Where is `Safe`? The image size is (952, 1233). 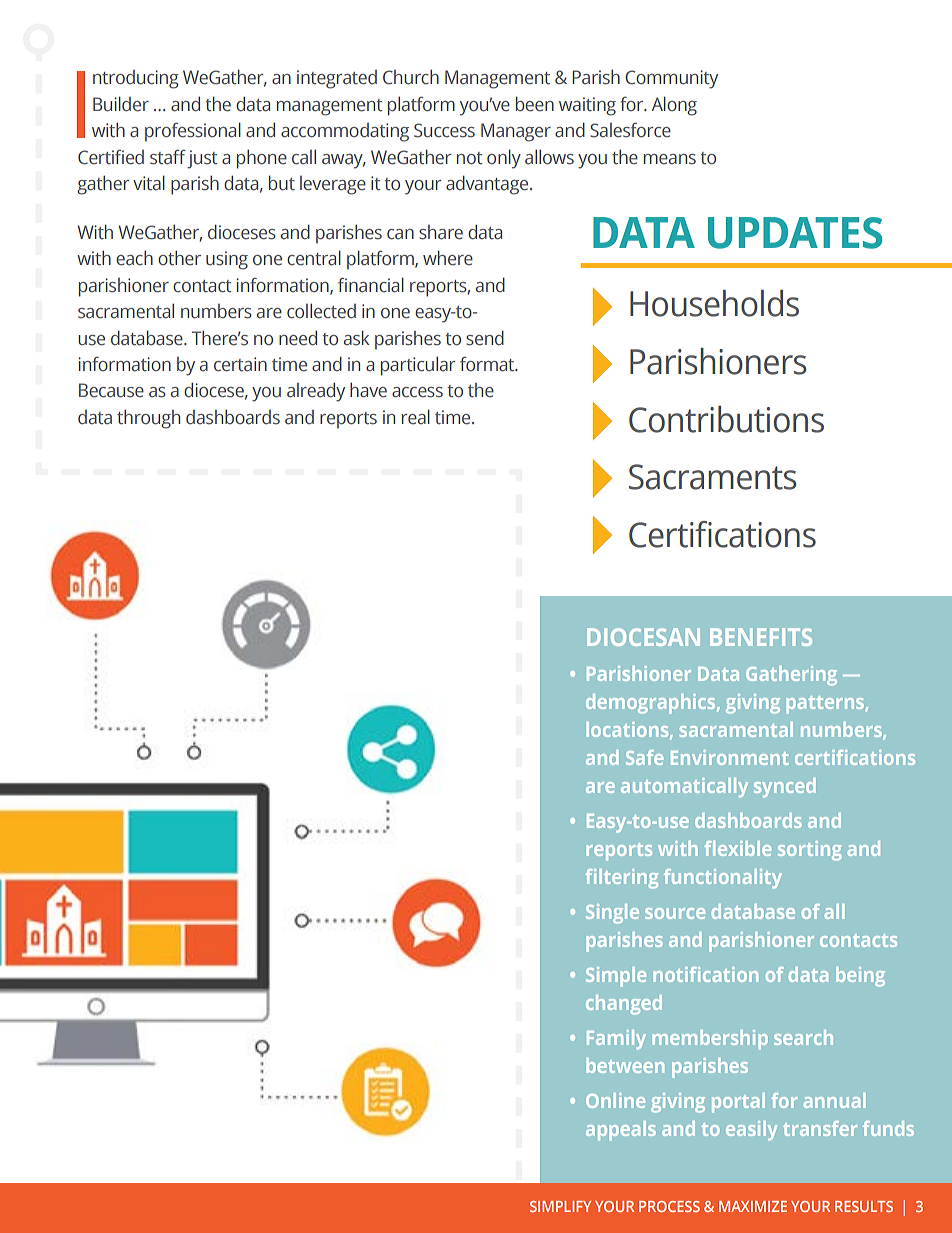 Safe is located at coordinates (644, 757).
